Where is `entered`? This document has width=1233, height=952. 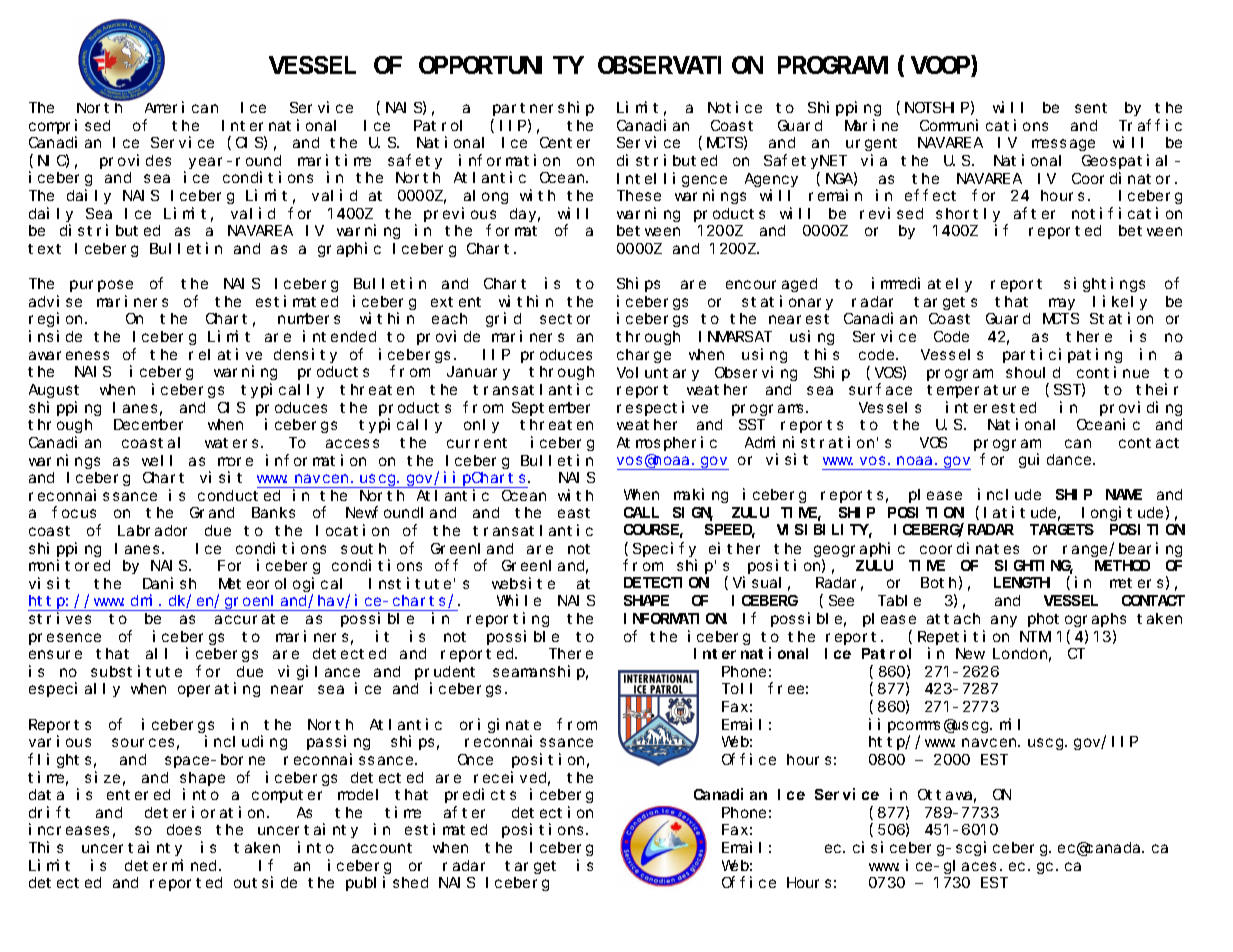
entered is located at coordinates (138, 794).
